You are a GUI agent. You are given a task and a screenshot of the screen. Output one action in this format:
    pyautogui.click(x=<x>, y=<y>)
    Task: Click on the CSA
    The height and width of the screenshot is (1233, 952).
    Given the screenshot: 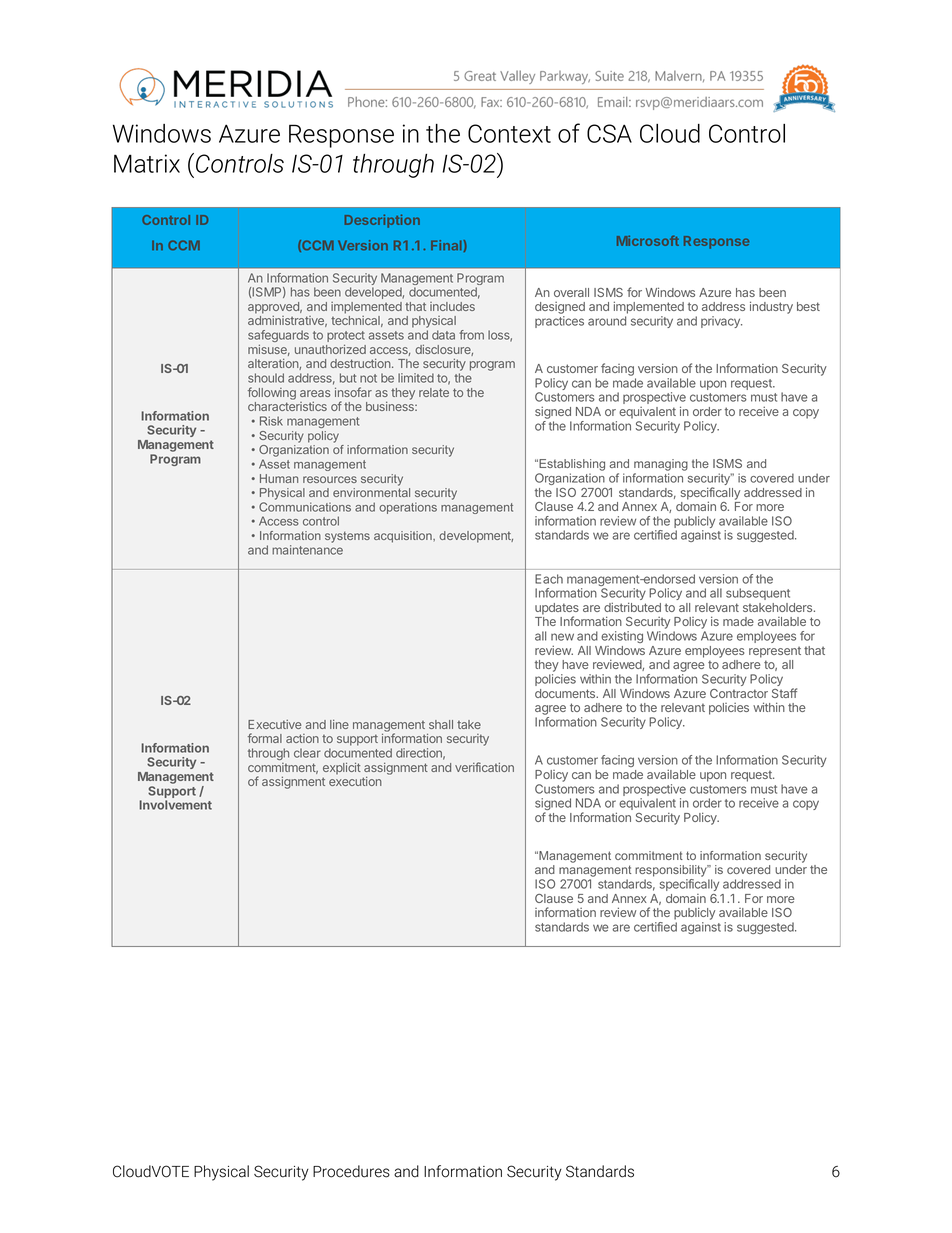 What is the action you would take?
    pyautogui.click(x=609, y=133)
